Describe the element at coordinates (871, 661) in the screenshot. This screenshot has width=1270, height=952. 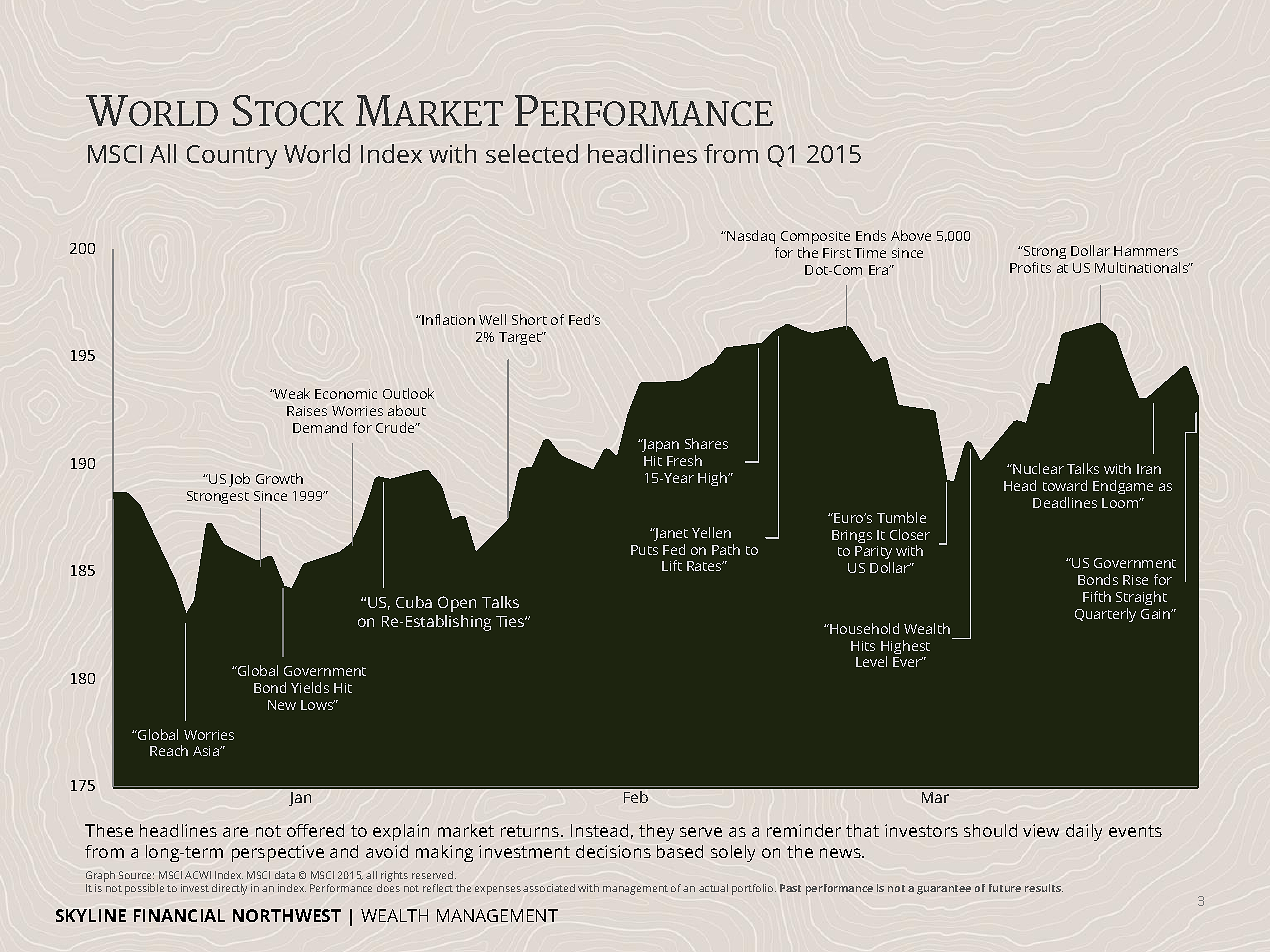
I see `Level` at that location.
